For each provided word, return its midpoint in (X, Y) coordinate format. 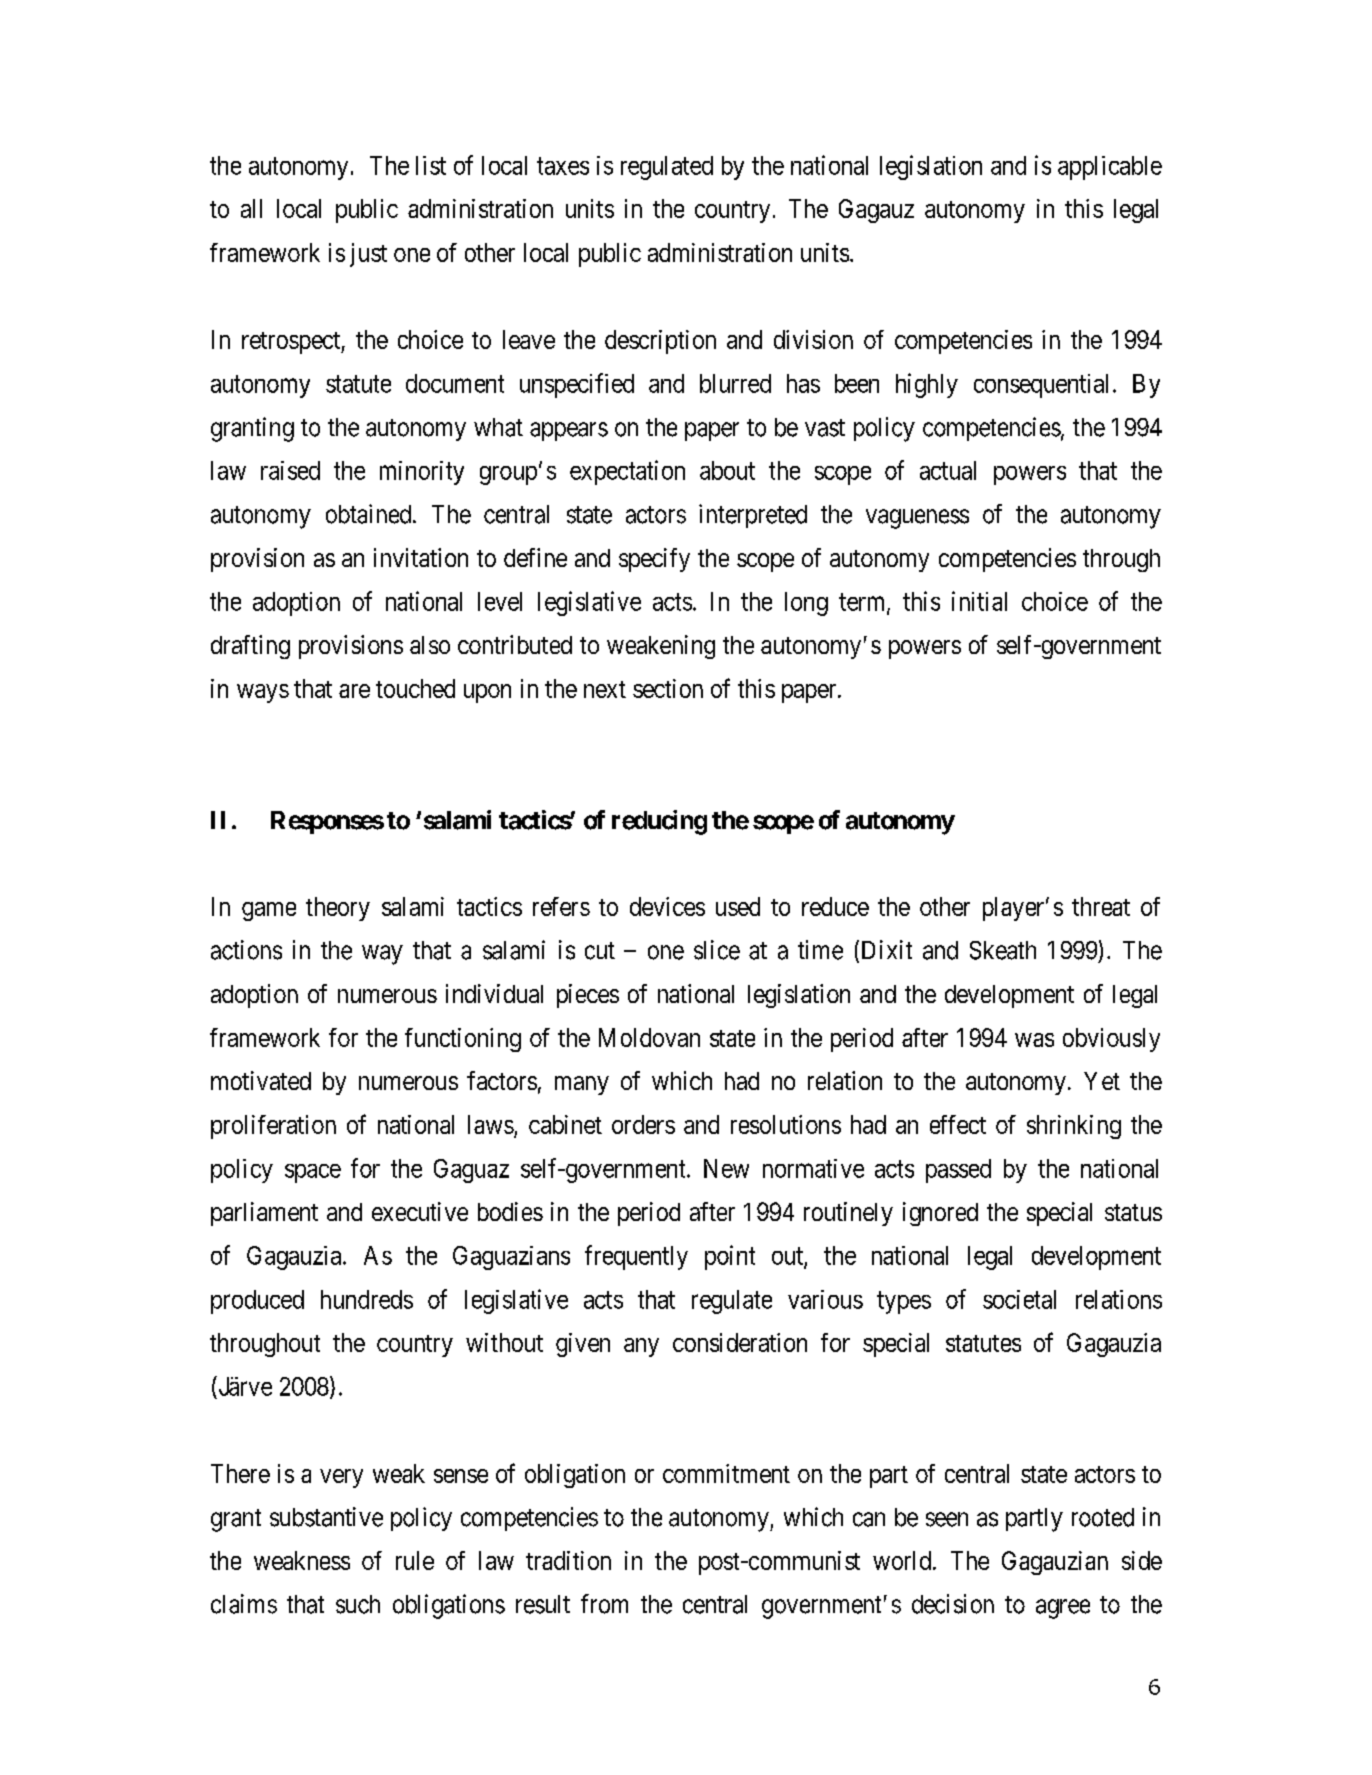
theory (338, 909)
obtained (370, 514)
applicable (1110, 168)
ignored (940, 1214)
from (604, 1604)
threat (1101, 906)
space (313, 1173)
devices (667, 906)
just (368, 255)
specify (654, 560)
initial (979, 601)
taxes (563, 166)
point (730, 1257)
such (358, 1604)
